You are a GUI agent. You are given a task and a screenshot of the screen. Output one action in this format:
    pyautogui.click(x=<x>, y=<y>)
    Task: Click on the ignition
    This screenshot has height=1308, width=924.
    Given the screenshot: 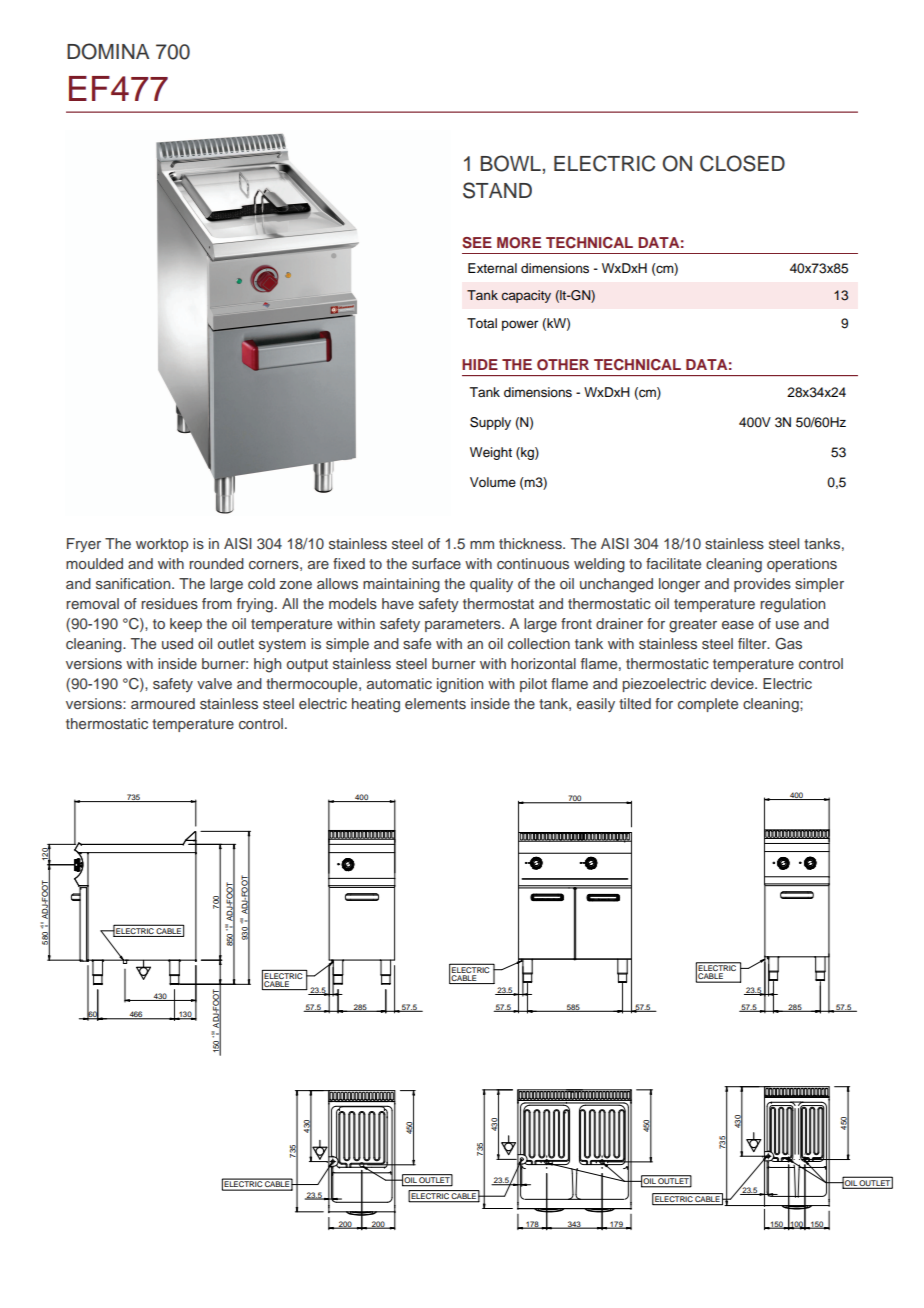 What is the action you would take?
    pyautogui.click(x=460, y=685)
